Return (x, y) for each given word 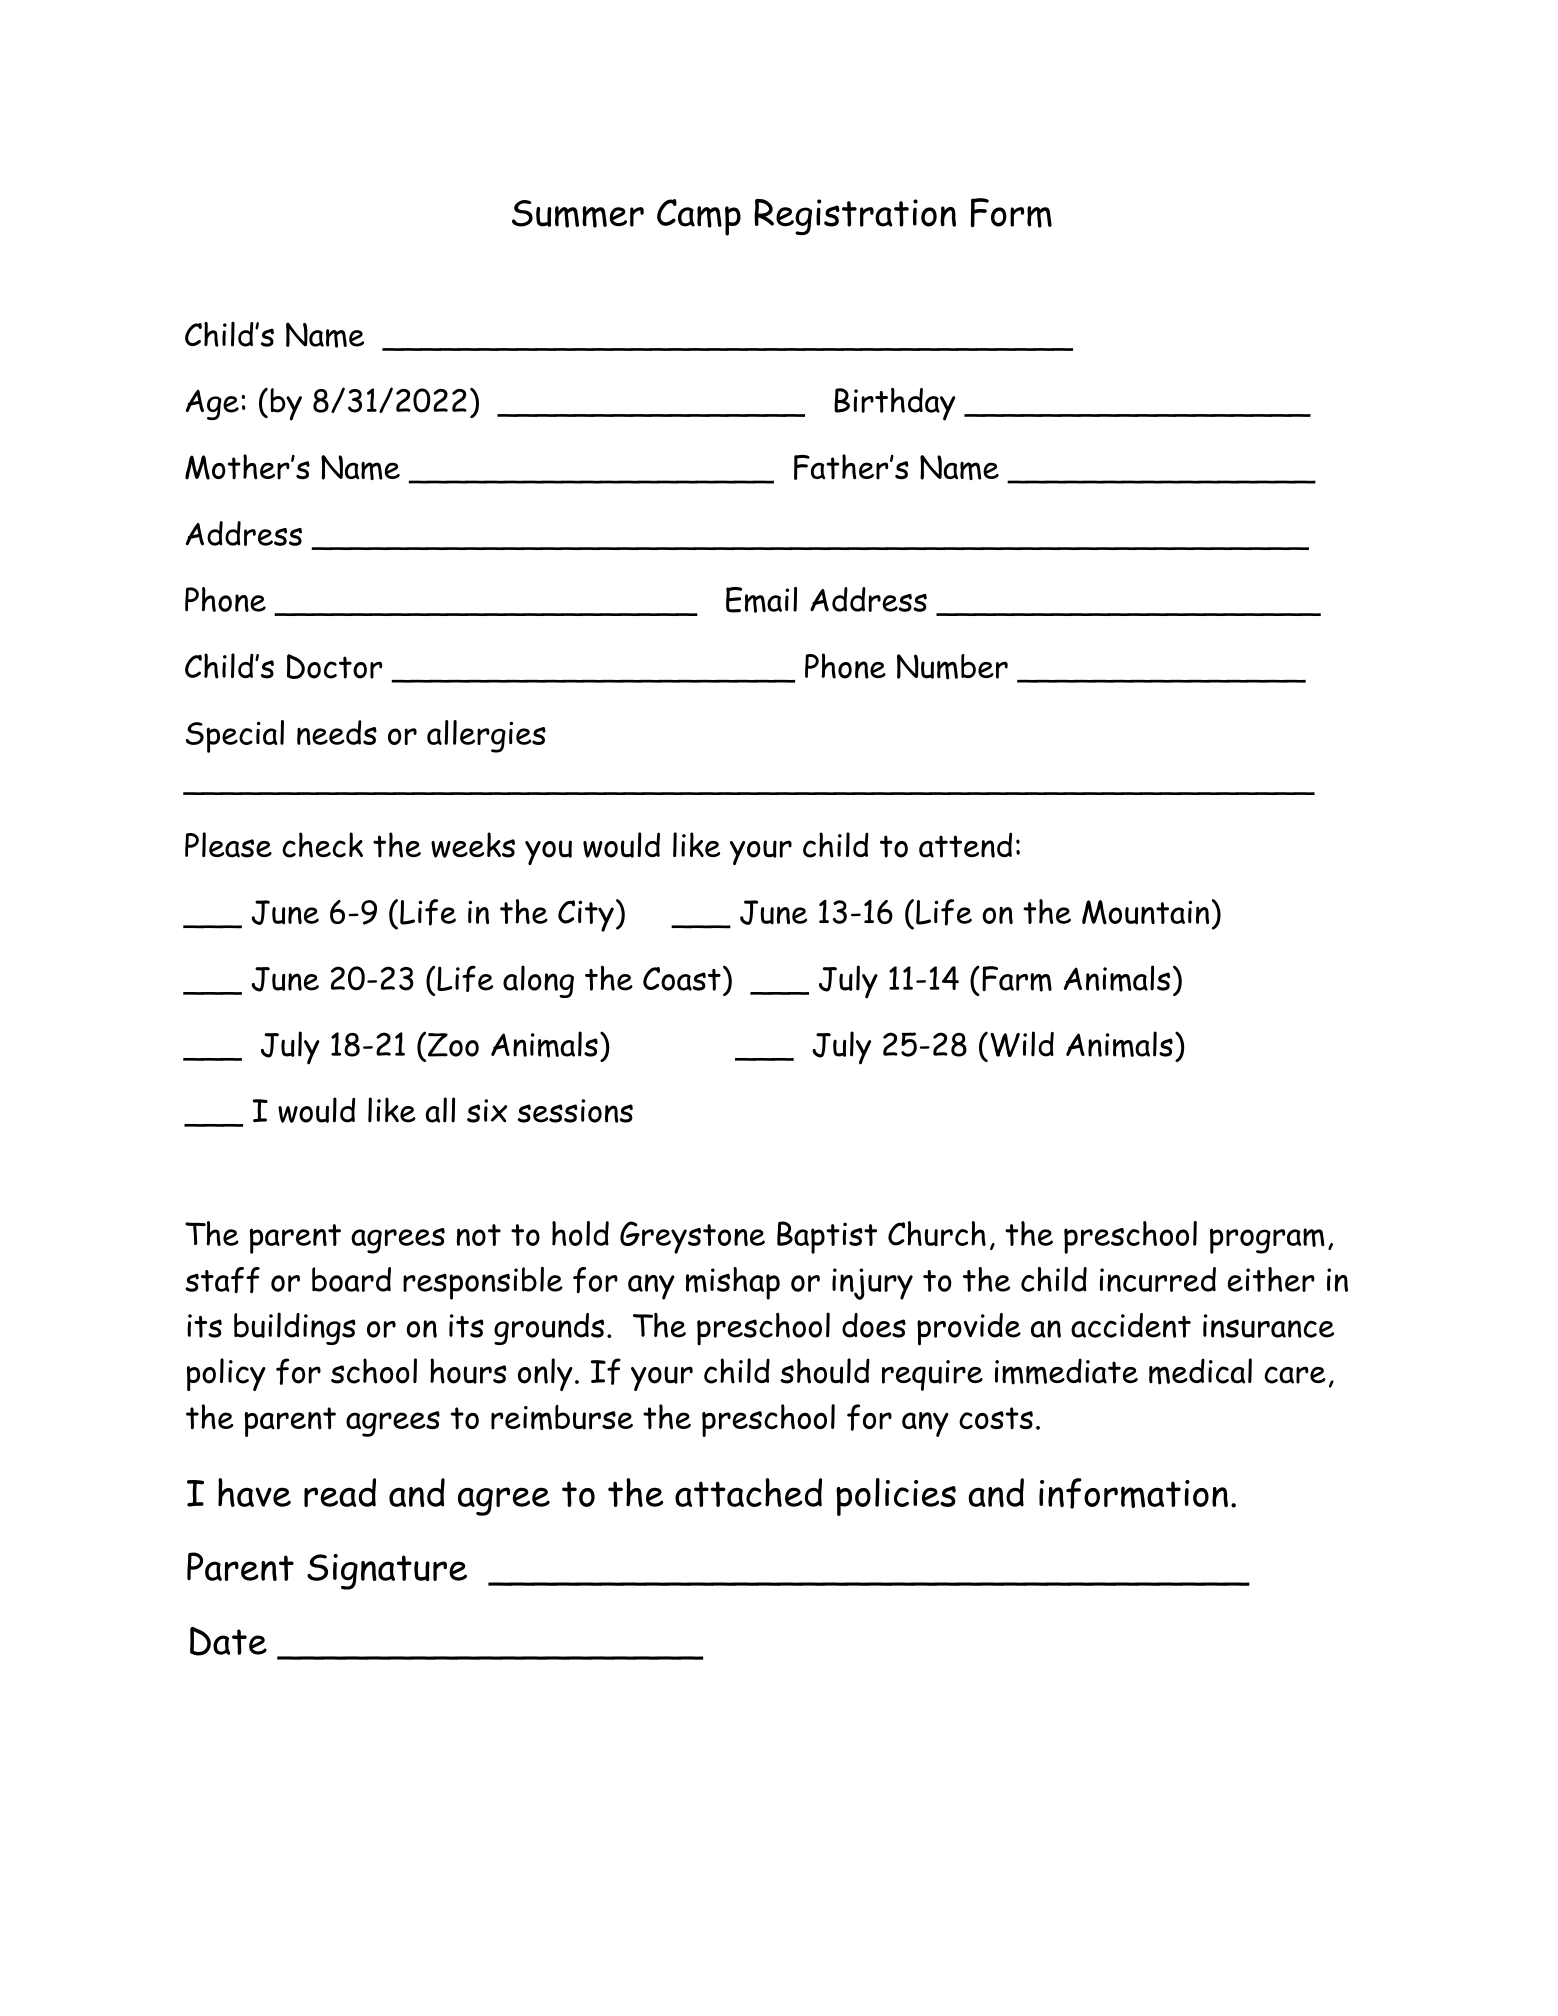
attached (748, 1492)
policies (896, 1497)
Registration (855, 217)
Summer (578, 214)
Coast (682, 979)
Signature (387, 1572)
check (322, 845)
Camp (699, 217)
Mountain (1145, 912)
